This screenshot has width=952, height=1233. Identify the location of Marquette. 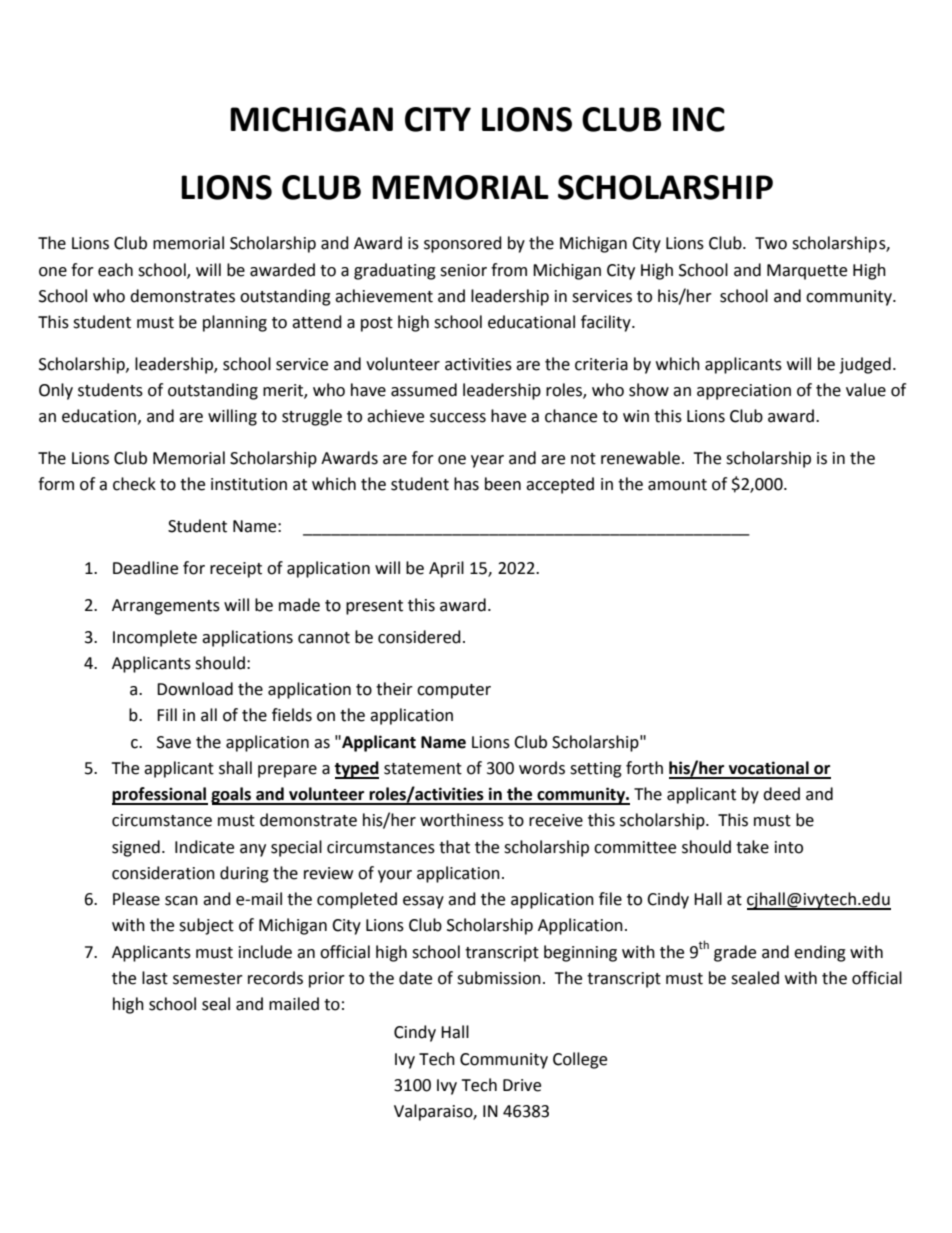
(807, 272).
